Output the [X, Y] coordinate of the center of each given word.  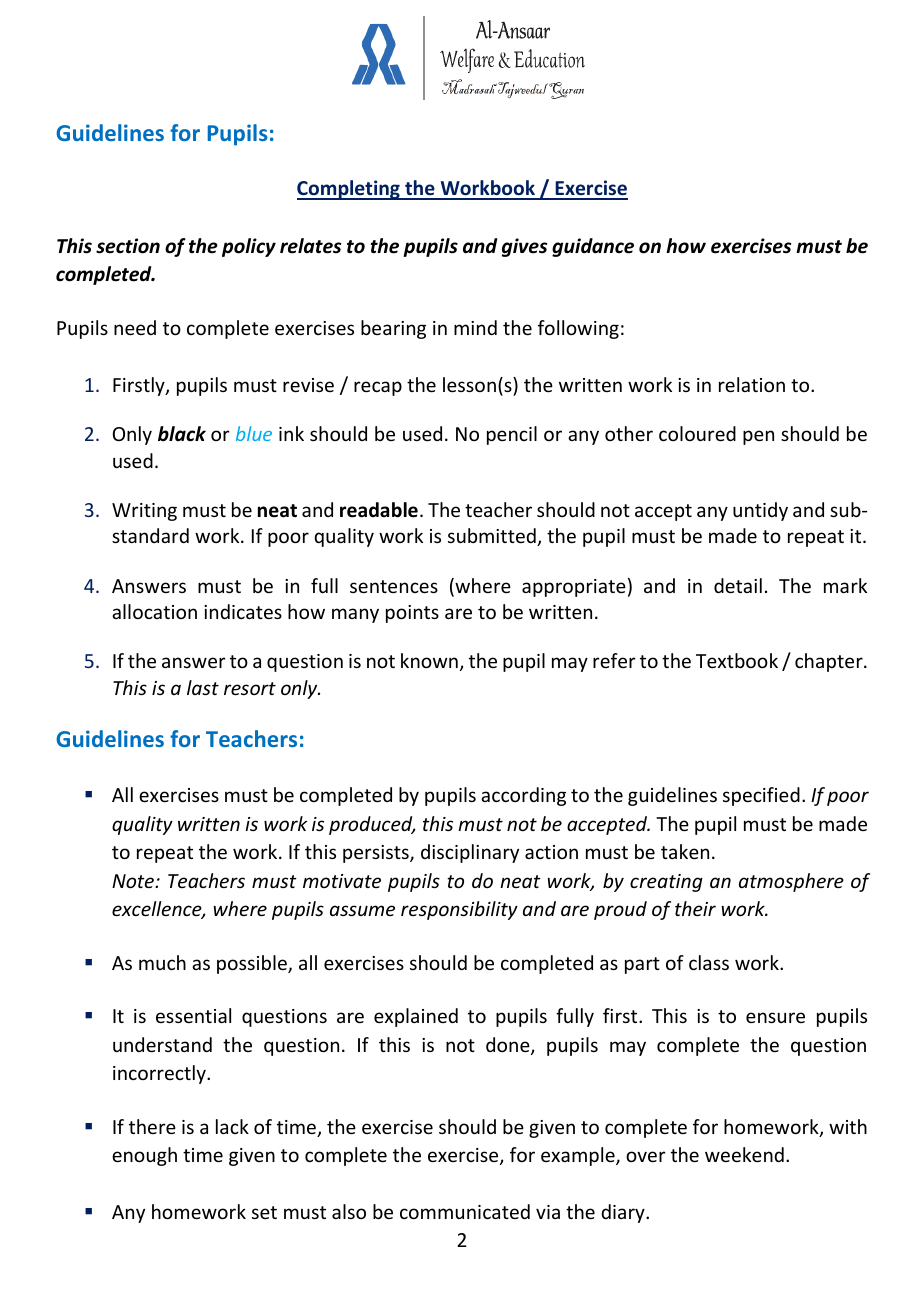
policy [249, 247]
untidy [760, 511]
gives [524, 247]
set [264, 1212]
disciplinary [470, 853]
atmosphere [791, 882]
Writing [144, 512]
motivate [342, 881]
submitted [493, 537]
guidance [593, 247]
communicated [465, 1211]
